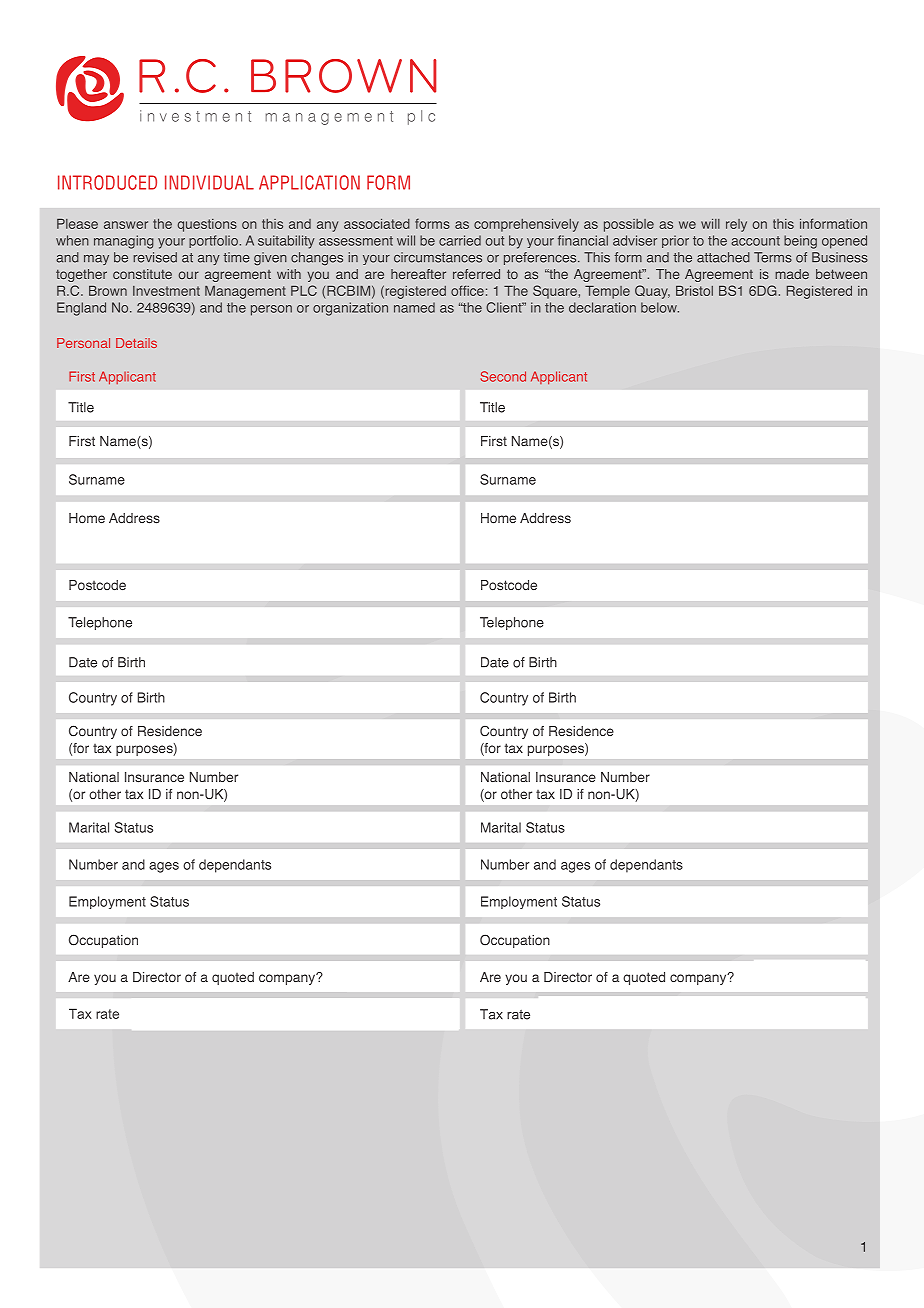  I want to click on England, so click(81, 309).
